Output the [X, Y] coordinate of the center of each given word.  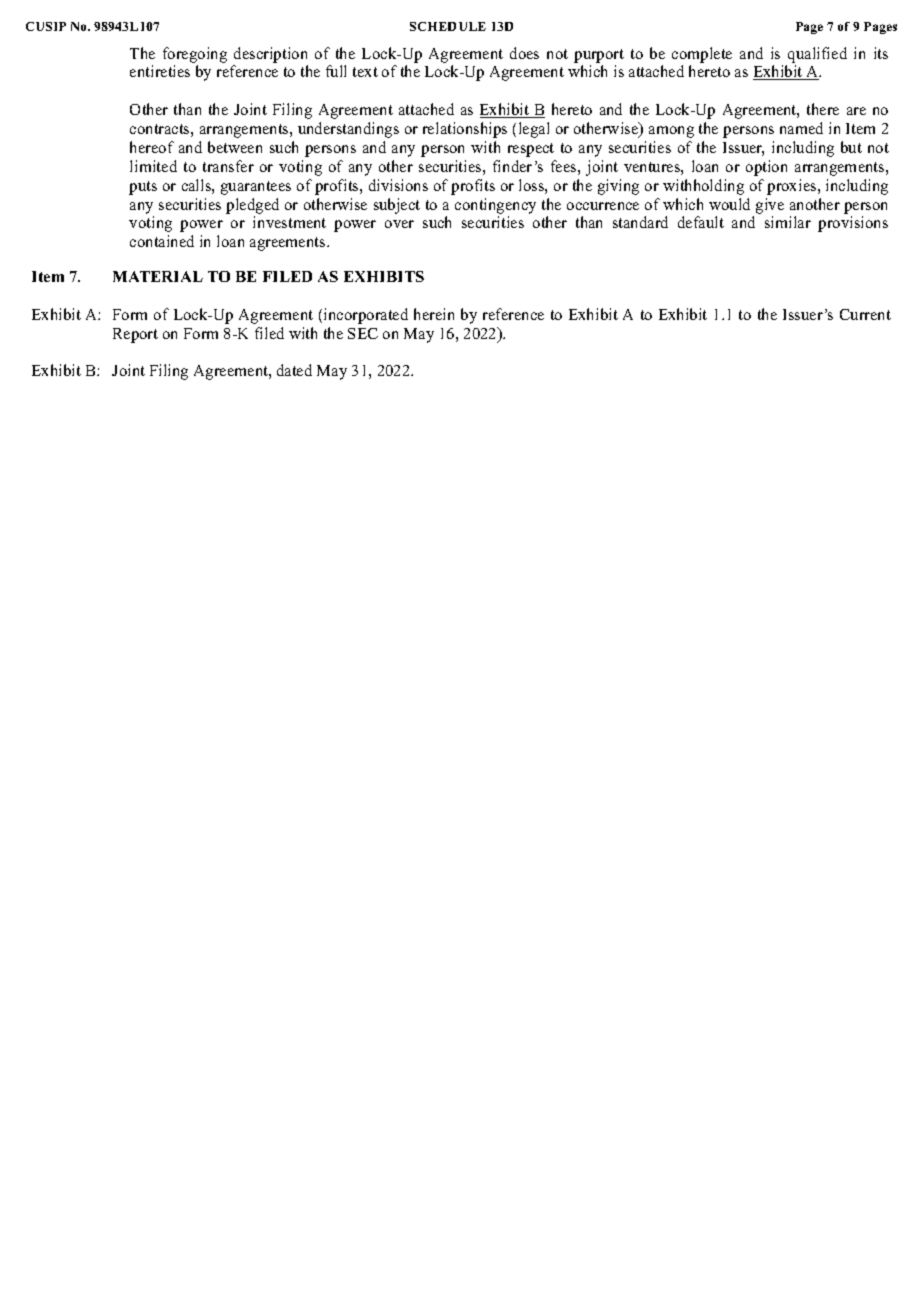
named [801, 128]
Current [865, 314]
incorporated [366, 316]
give [770, 206]
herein [434, 314]
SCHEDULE [448, 26]
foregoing [195, 55]
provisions [853, 224]
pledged [252, 206]
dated [294, 370]
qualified [817, 55]
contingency [495, 206]
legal [534, 130]
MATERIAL [158, 276]
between [235, 147]
